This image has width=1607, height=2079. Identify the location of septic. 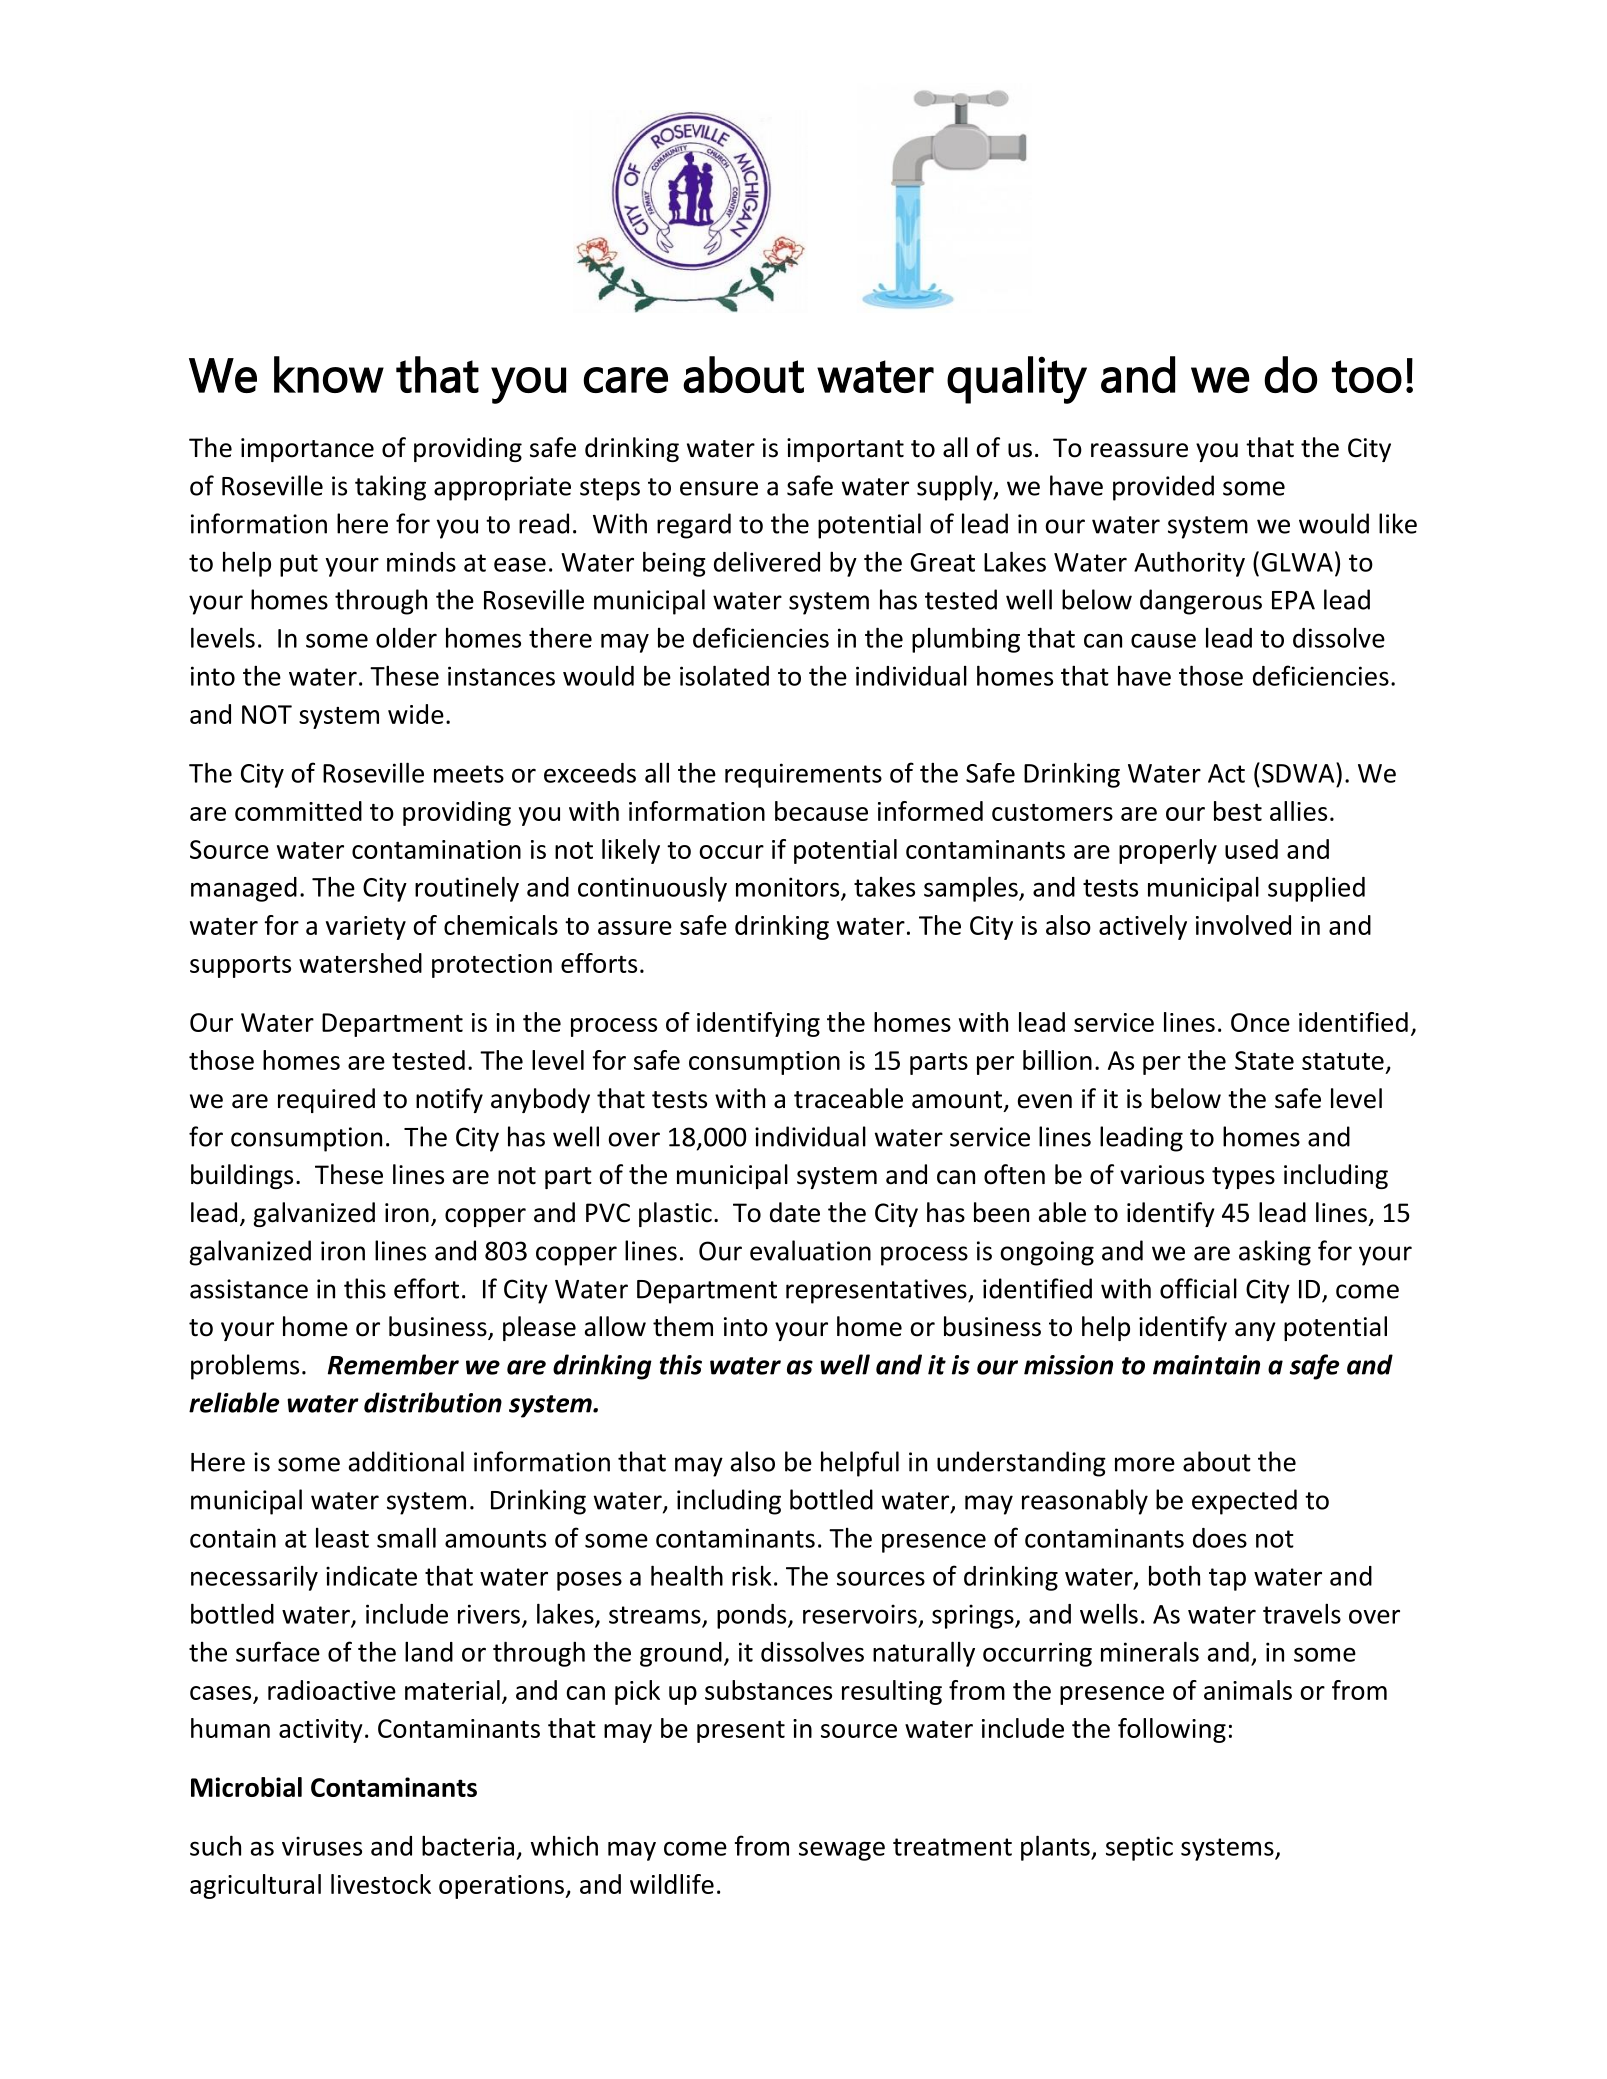
(1139, 1848).
